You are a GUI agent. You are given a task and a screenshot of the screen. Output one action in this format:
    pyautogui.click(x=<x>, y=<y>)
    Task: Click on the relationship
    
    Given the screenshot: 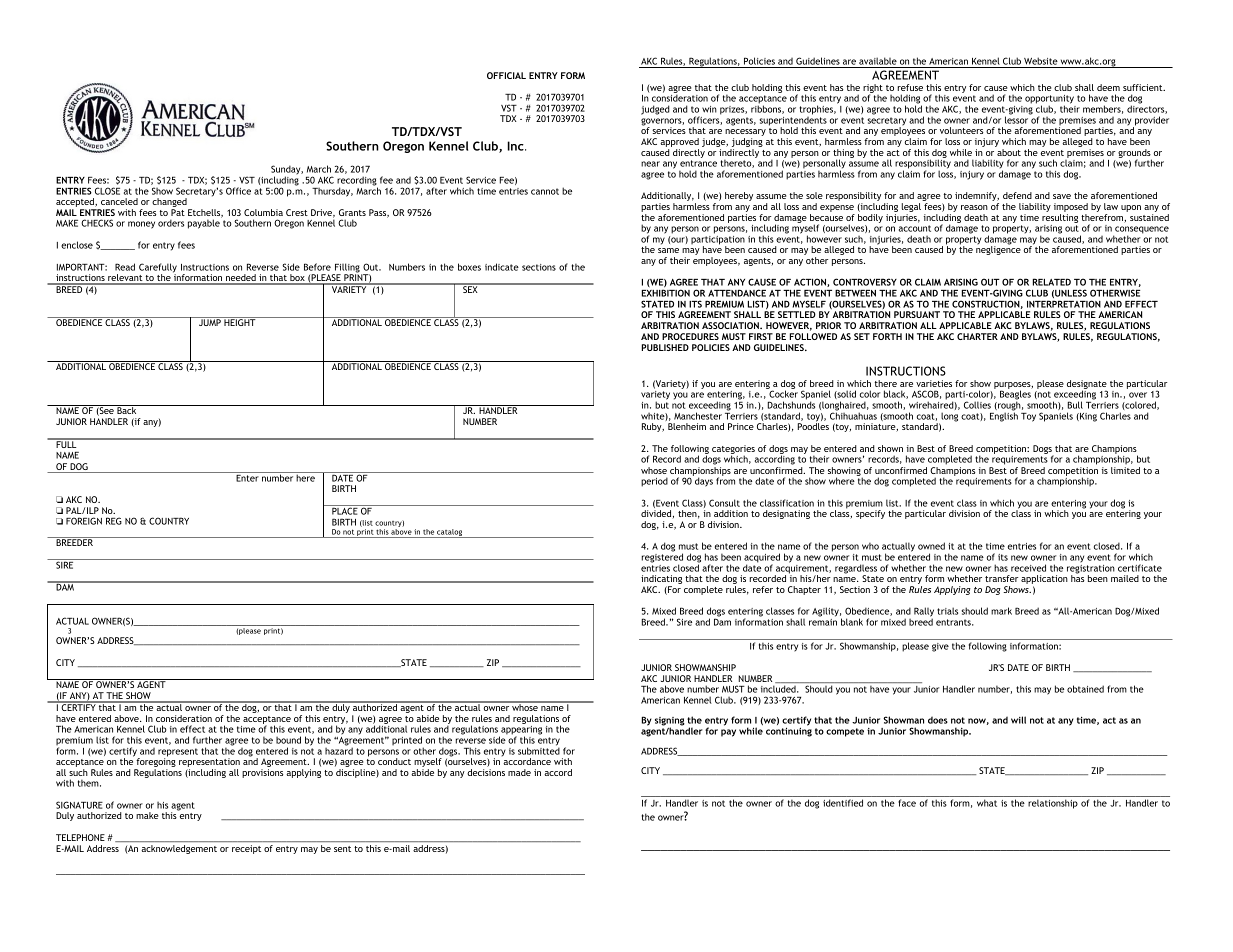 What is the action you would take?
    pyautogui.click(x=1053, y=804)
